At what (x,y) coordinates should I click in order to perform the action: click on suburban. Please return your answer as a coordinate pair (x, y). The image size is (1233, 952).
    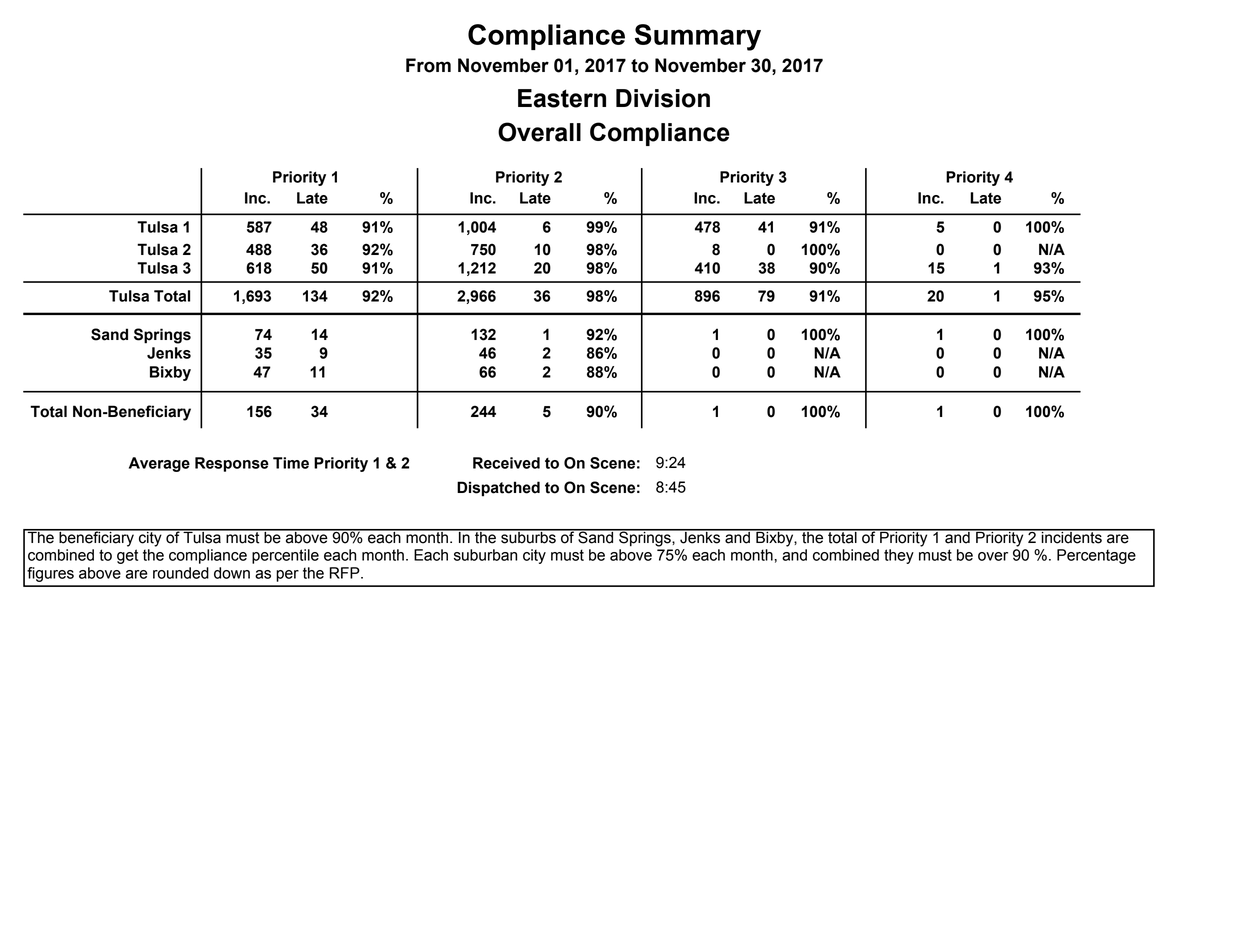
    Looking at the image, I should click on (485, 555).
